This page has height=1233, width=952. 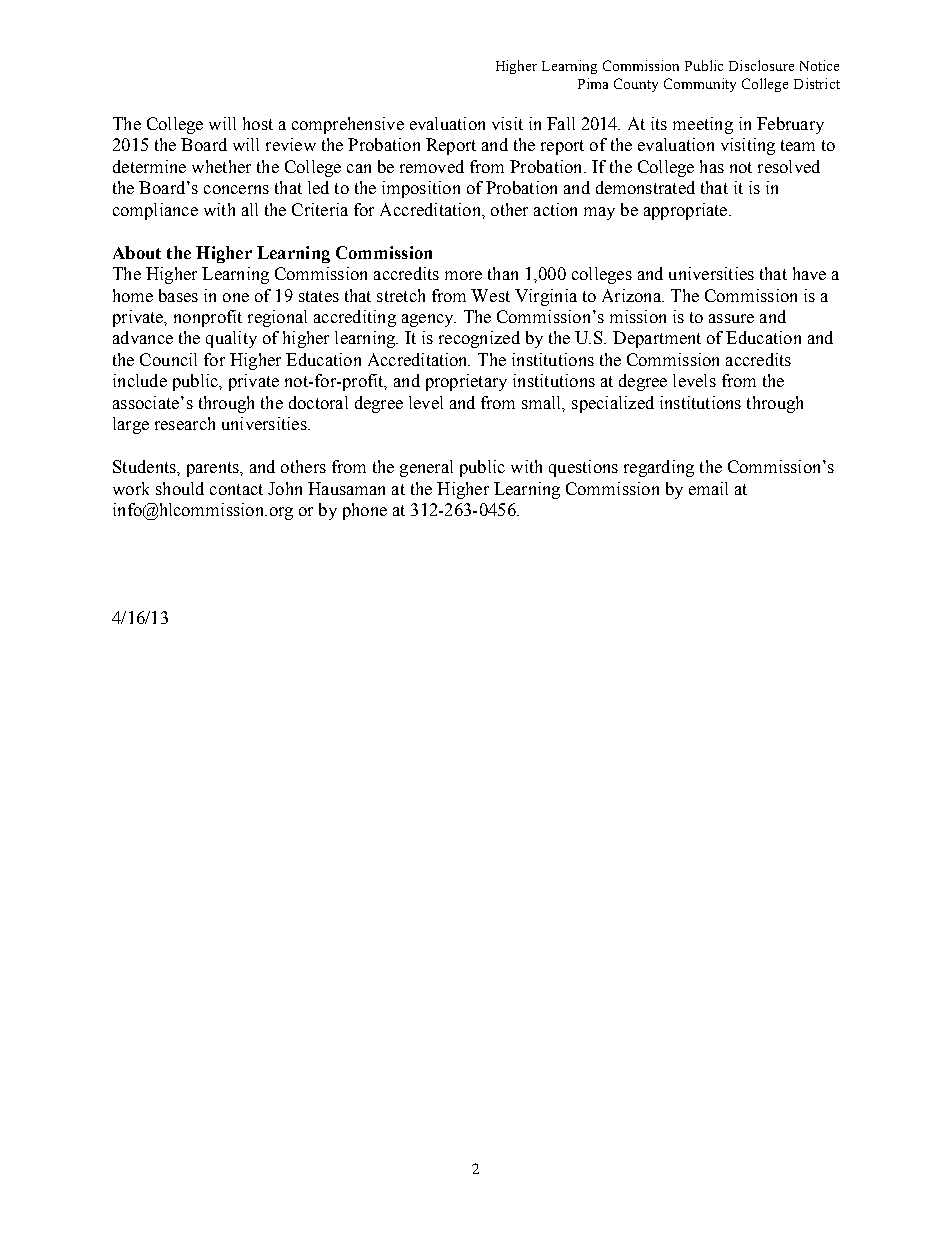 I want to click on general, so click(x=426, y=468).
